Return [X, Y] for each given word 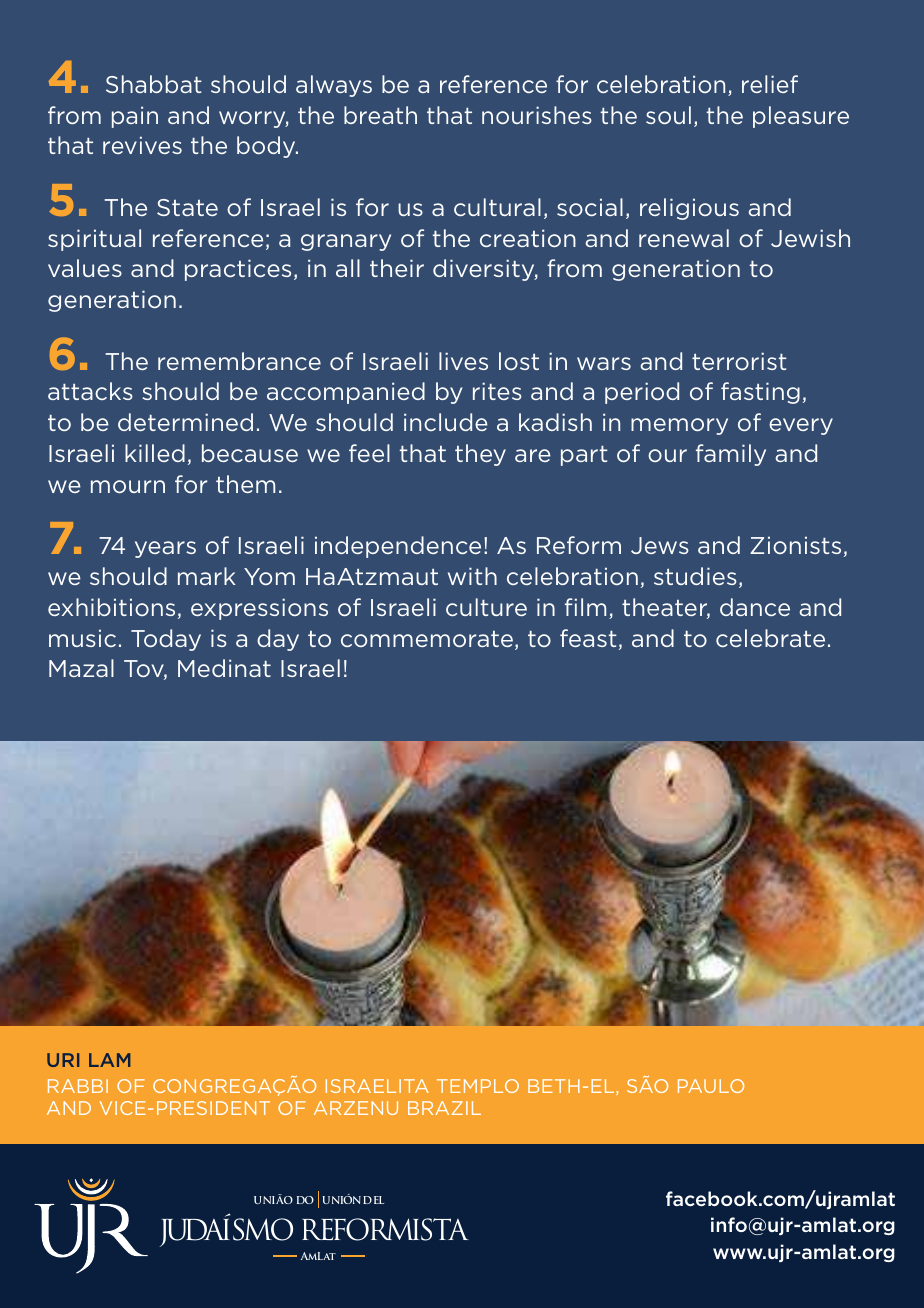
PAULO [711, 1086]
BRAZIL [444, 1108]
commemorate [427, 639]
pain [135, 117]
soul [668, 115]
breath [380, 115]
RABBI [78, 1086]
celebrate [770, 638]
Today [166, 640]
